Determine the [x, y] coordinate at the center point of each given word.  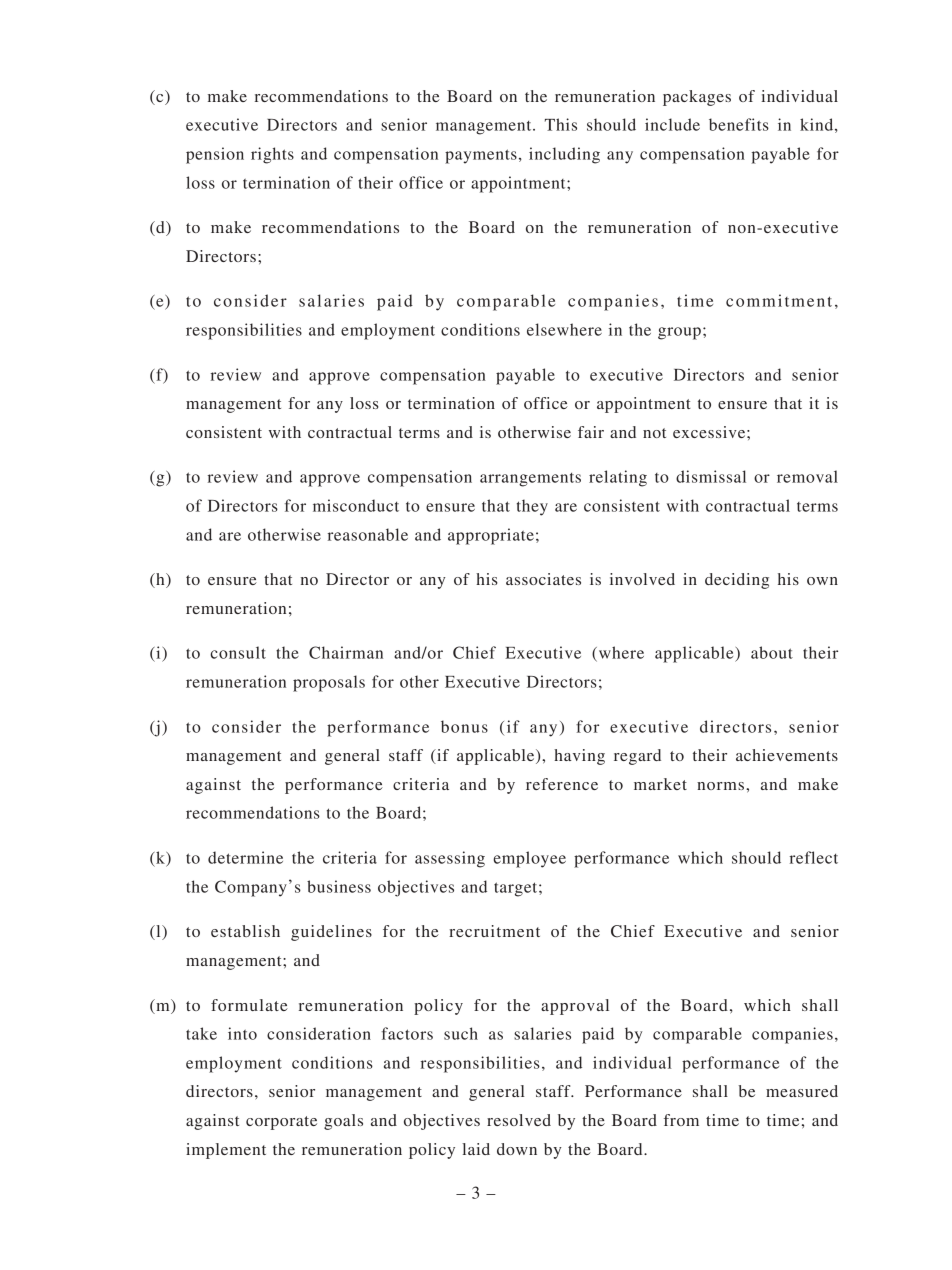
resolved [519, 1120]
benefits [739, 124]
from [681, 1120]
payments [481, 156]
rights [272, 155]
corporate [281, 1123]
